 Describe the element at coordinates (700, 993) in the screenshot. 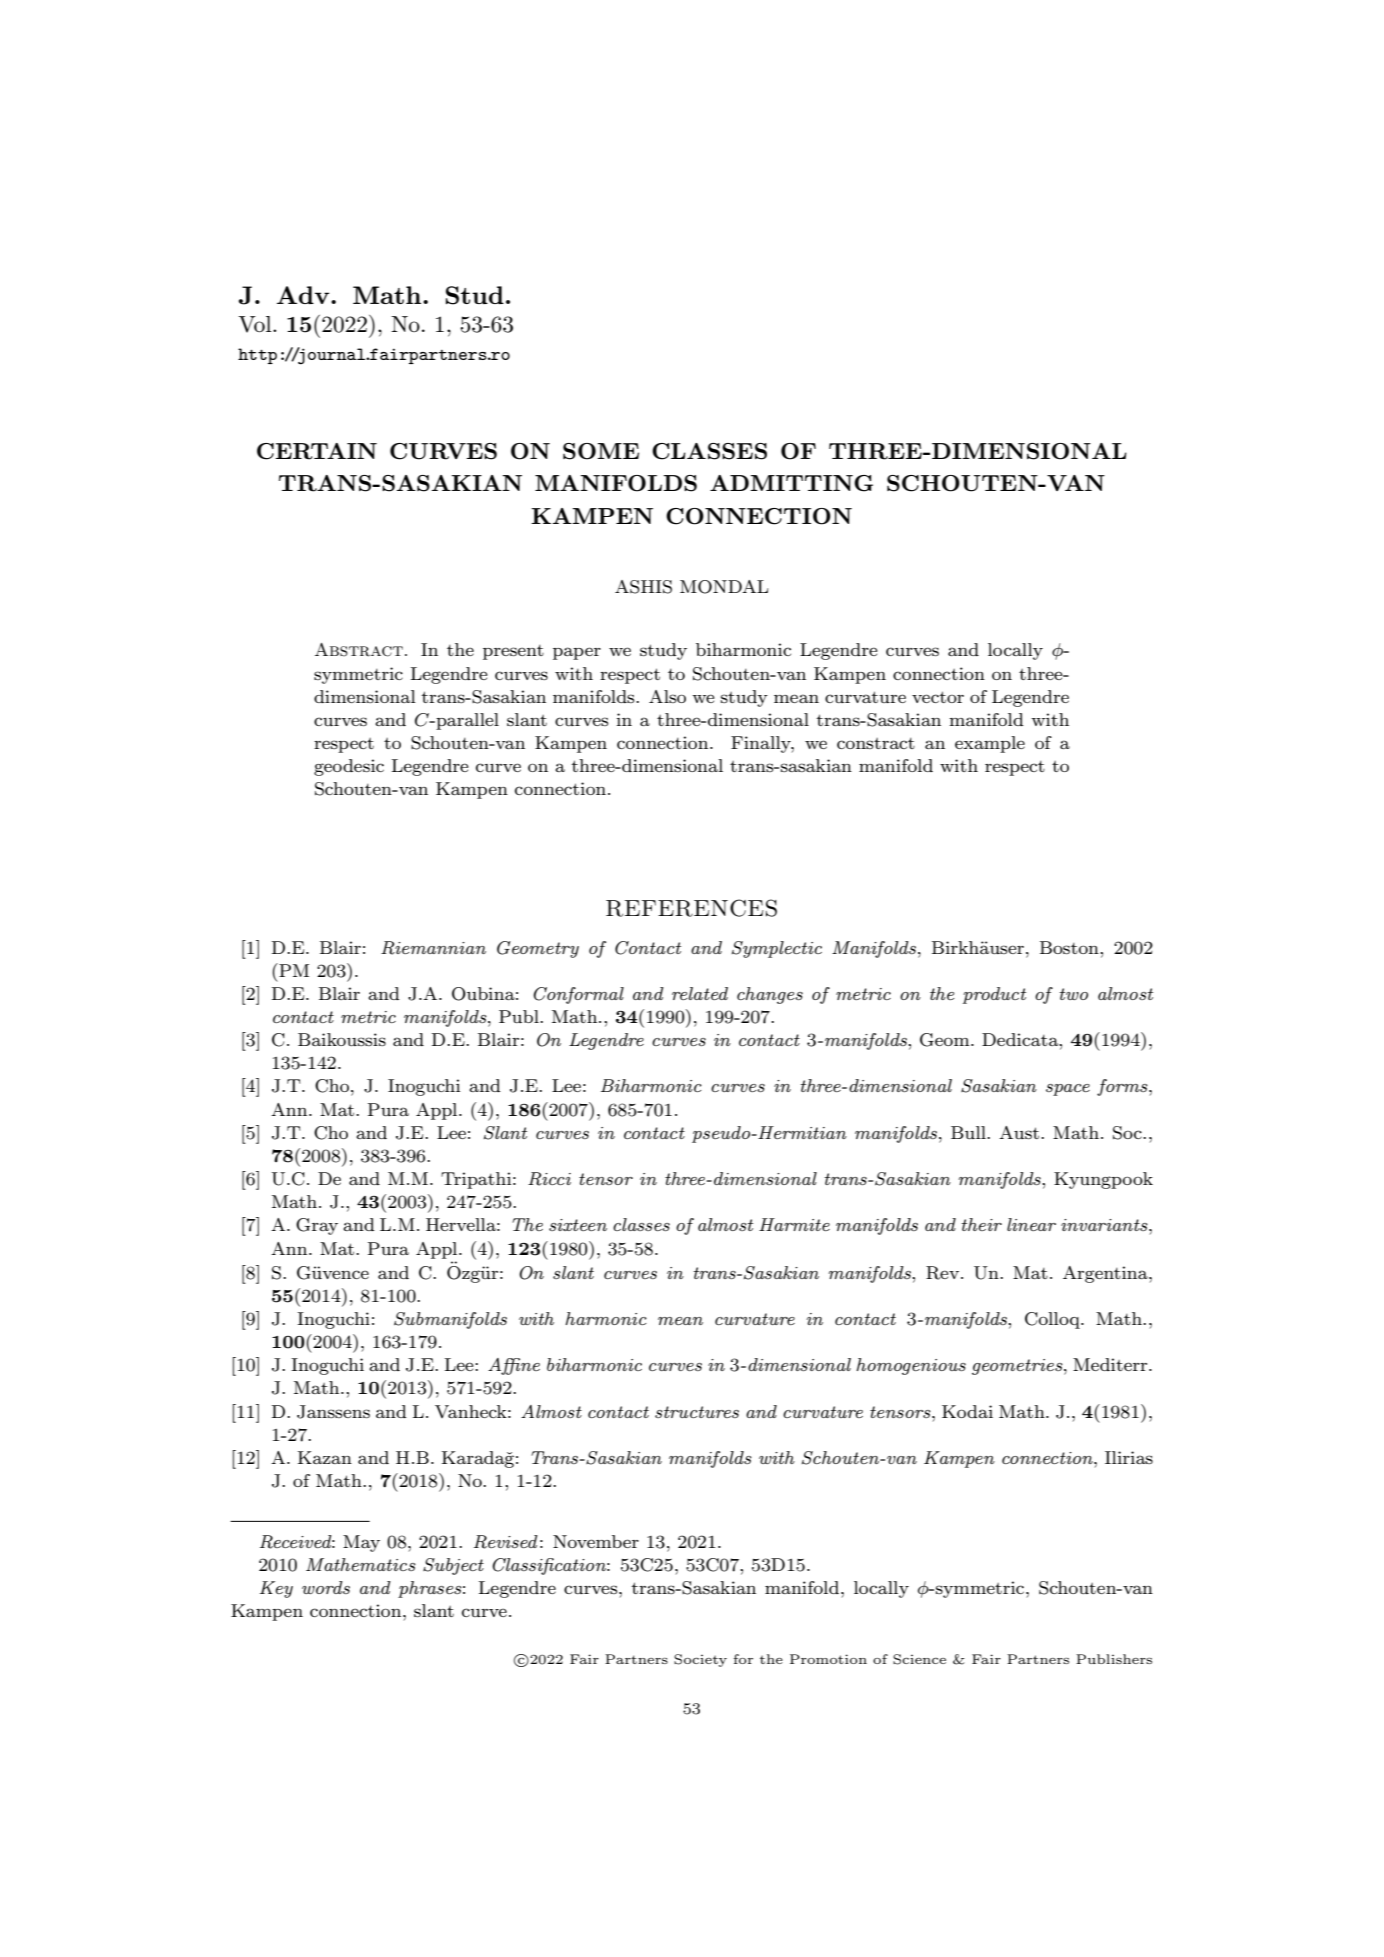

I see `related` at that location.
